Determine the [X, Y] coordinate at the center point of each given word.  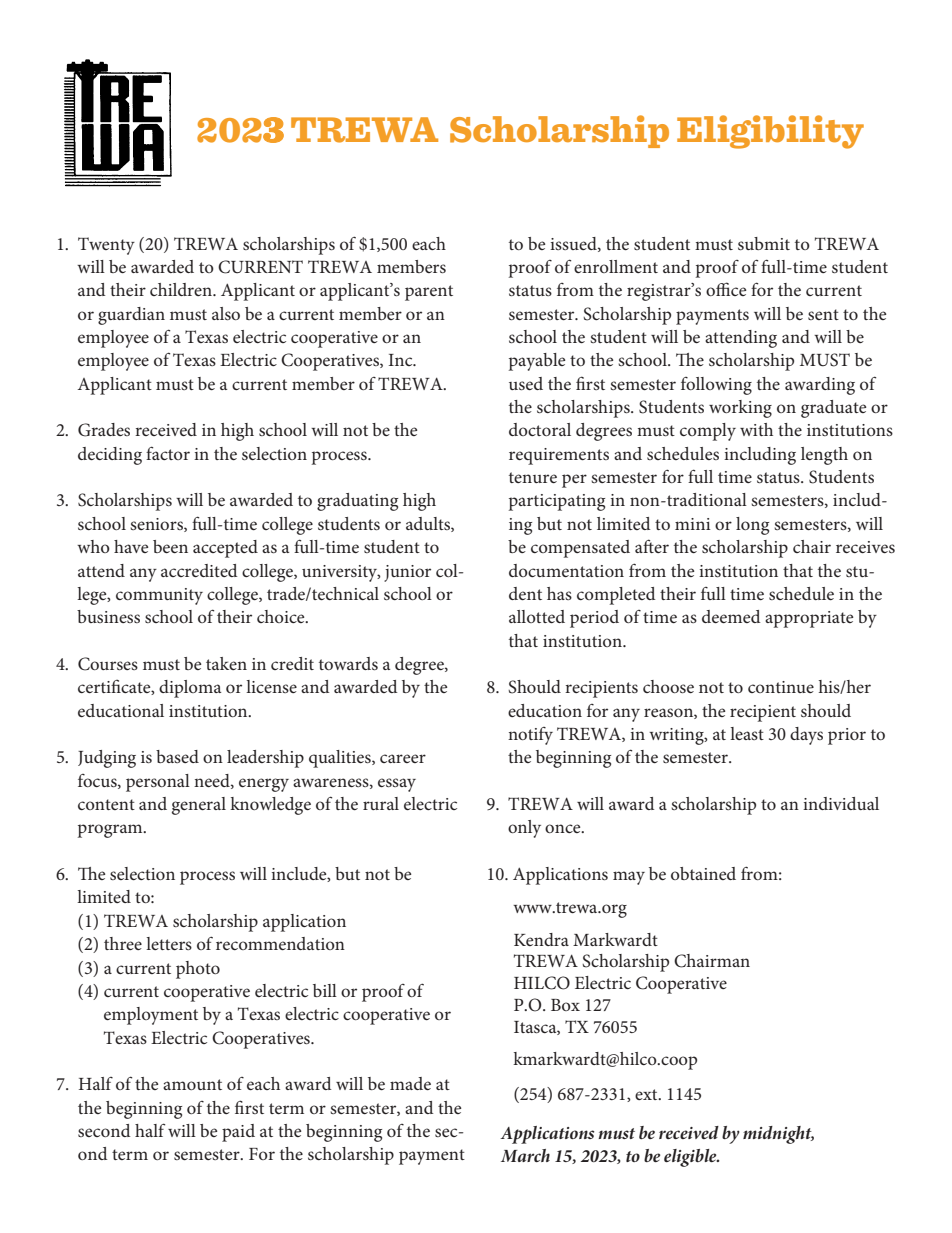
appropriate [809, 619]
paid [238, 1133]
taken [226, 663]
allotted [537, 616]
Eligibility [770, 132]
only [524, 829]
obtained [703, 873]
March [525, 1155]
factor [168, 453]
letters [169, 943]
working [740, 409]
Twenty [106, 246]
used [526, 383]
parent [429, 293]
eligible [691, 1158]
